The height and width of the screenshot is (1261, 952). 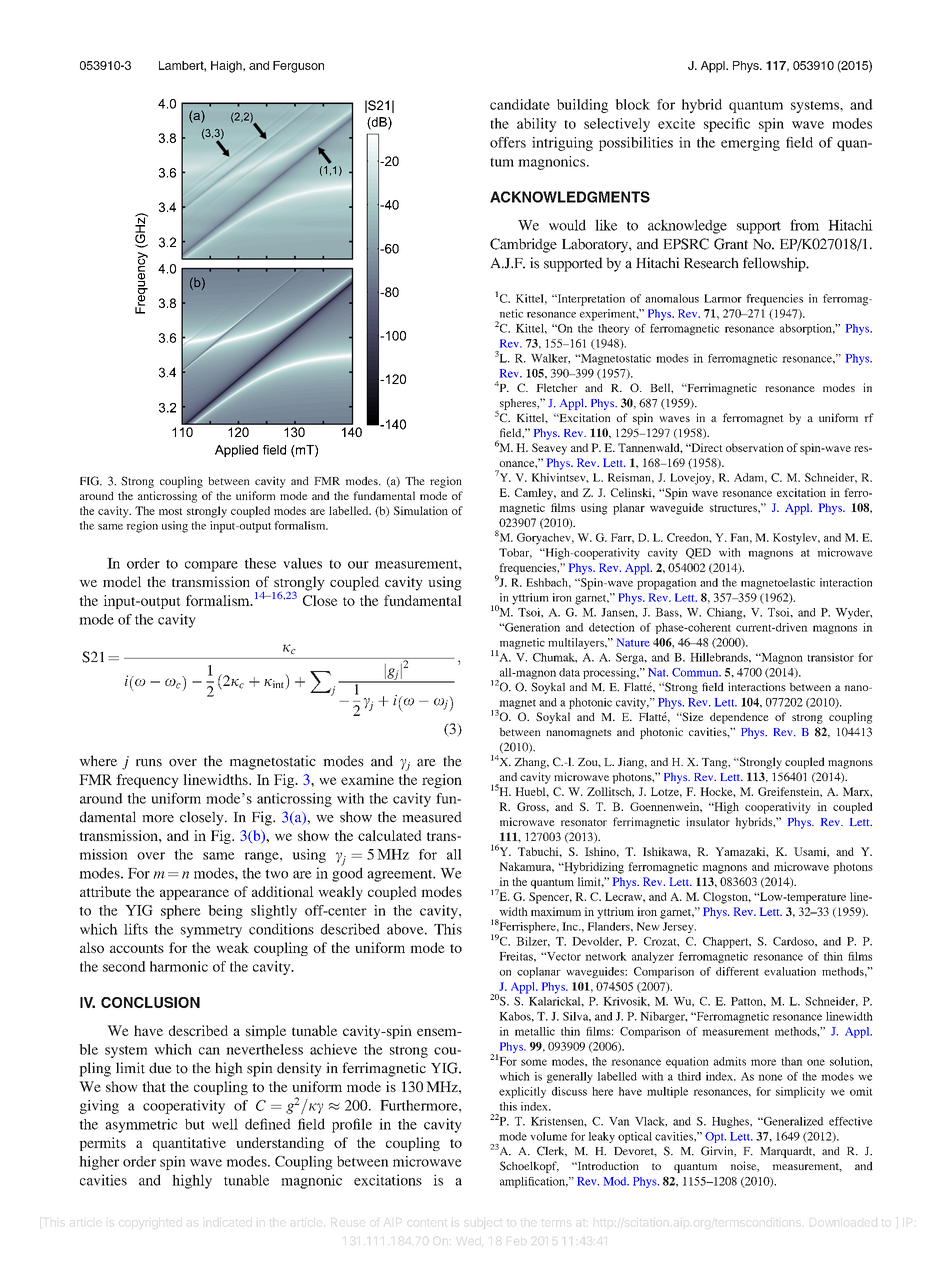 What do you see at coordinates (211, 566) in the screenshot?
I see `compare` at bounding box center [211, 566].
